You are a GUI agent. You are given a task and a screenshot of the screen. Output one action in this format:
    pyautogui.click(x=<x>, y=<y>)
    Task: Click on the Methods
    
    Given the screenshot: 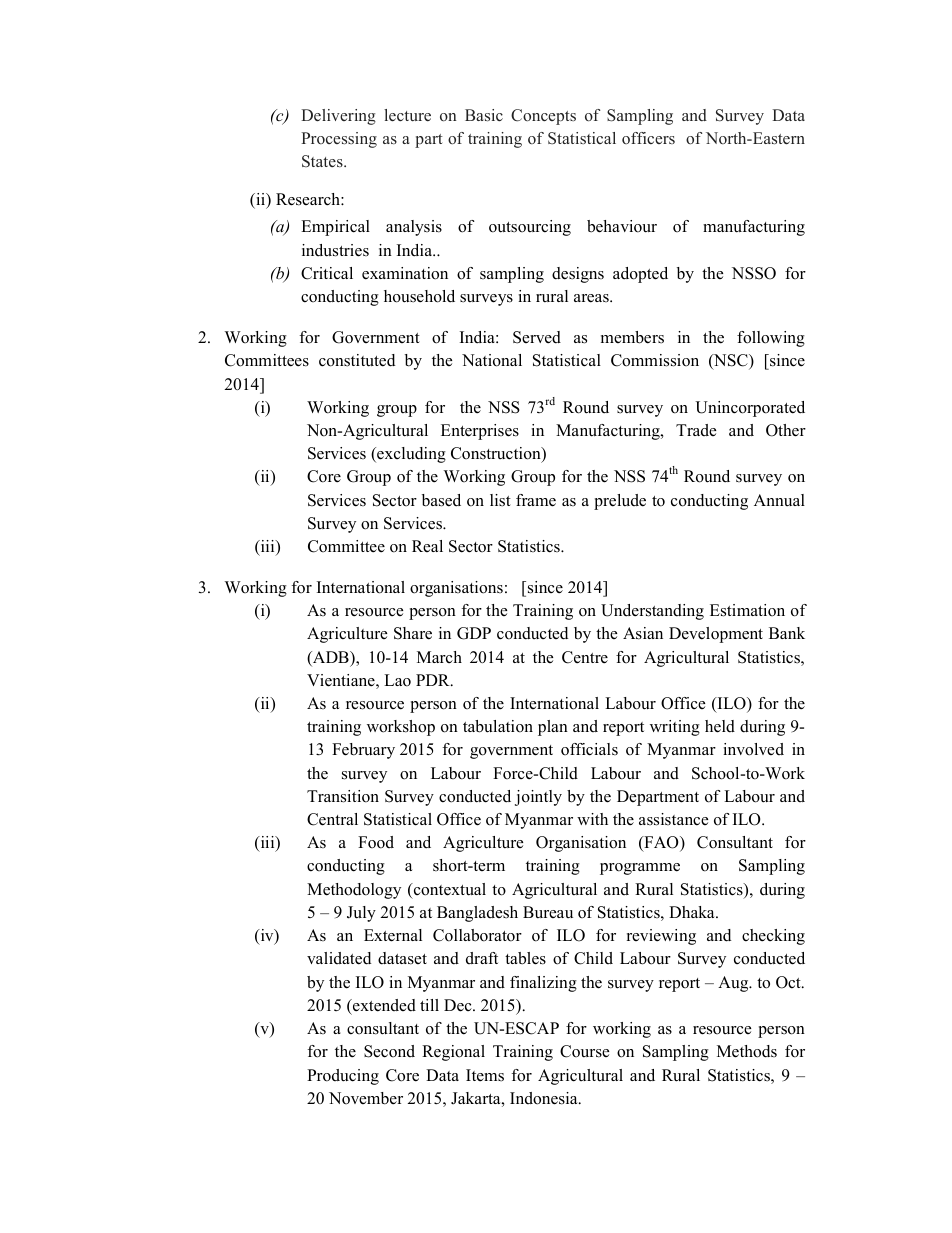 What is the action you would take?
    pyautogui.click(x=747, y=1051)
